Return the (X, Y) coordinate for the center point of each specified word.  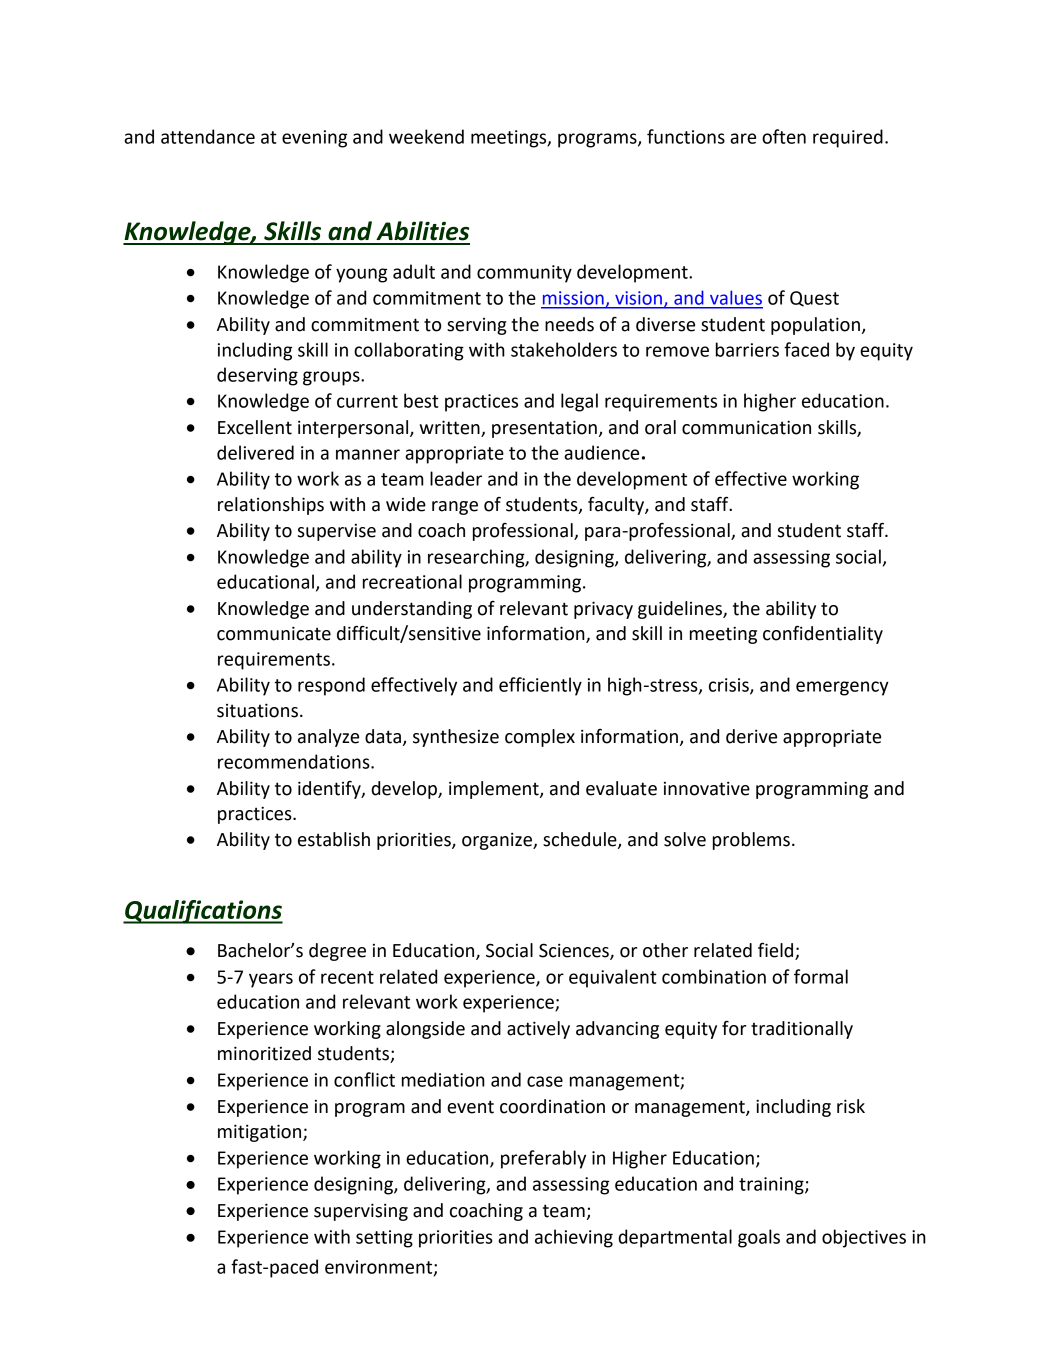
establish (334, 839)
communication (746, 427)
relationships (271, 506)
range (455, 508)
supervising (361, 1212)
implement (495, 790)
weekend (426, 136)
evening (314, 139)
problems (751, 841)
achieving (574, 1238)
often (784, 136)
